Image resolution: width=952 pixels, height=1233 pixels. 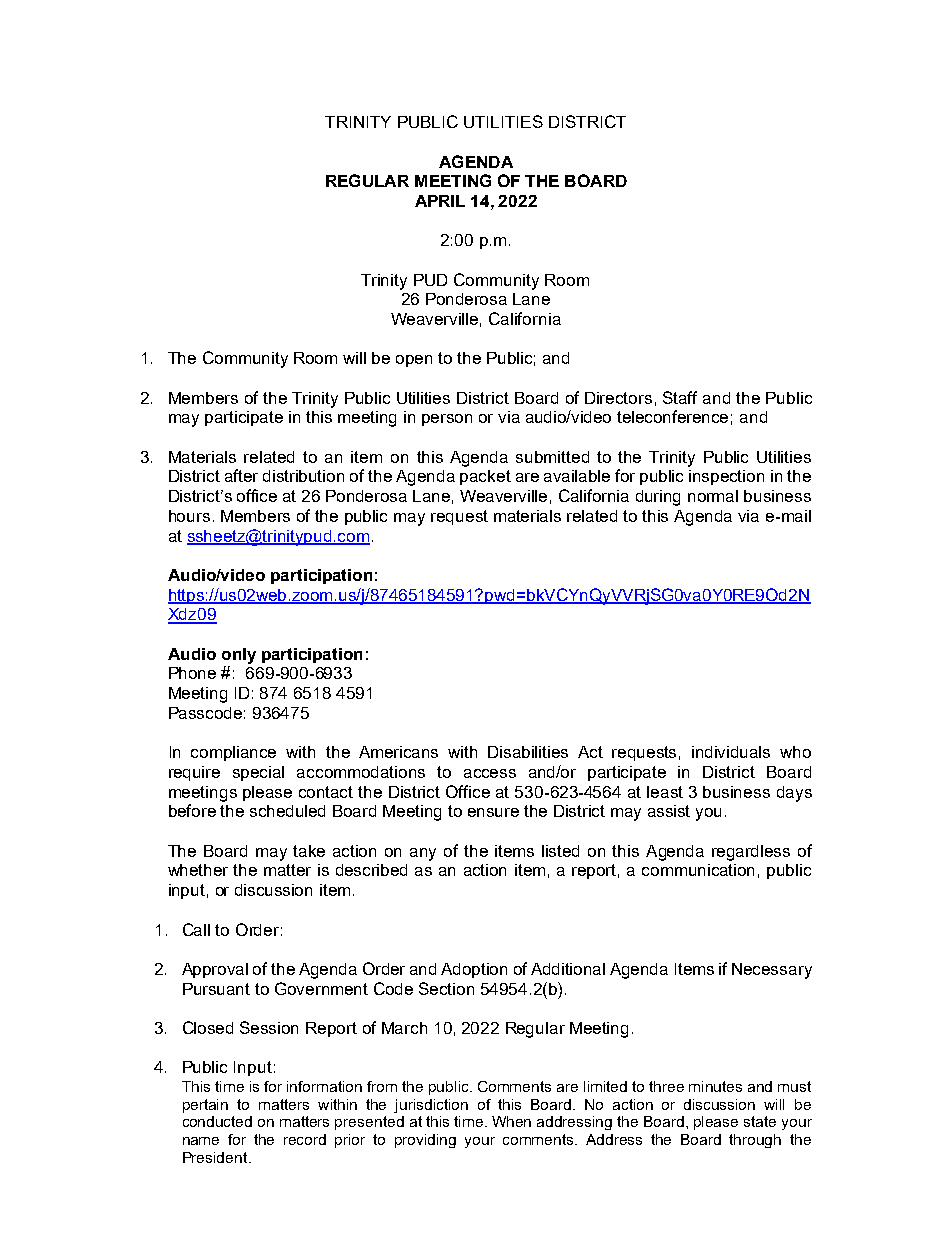 I want to click on after, so click(x=241, y=475).
